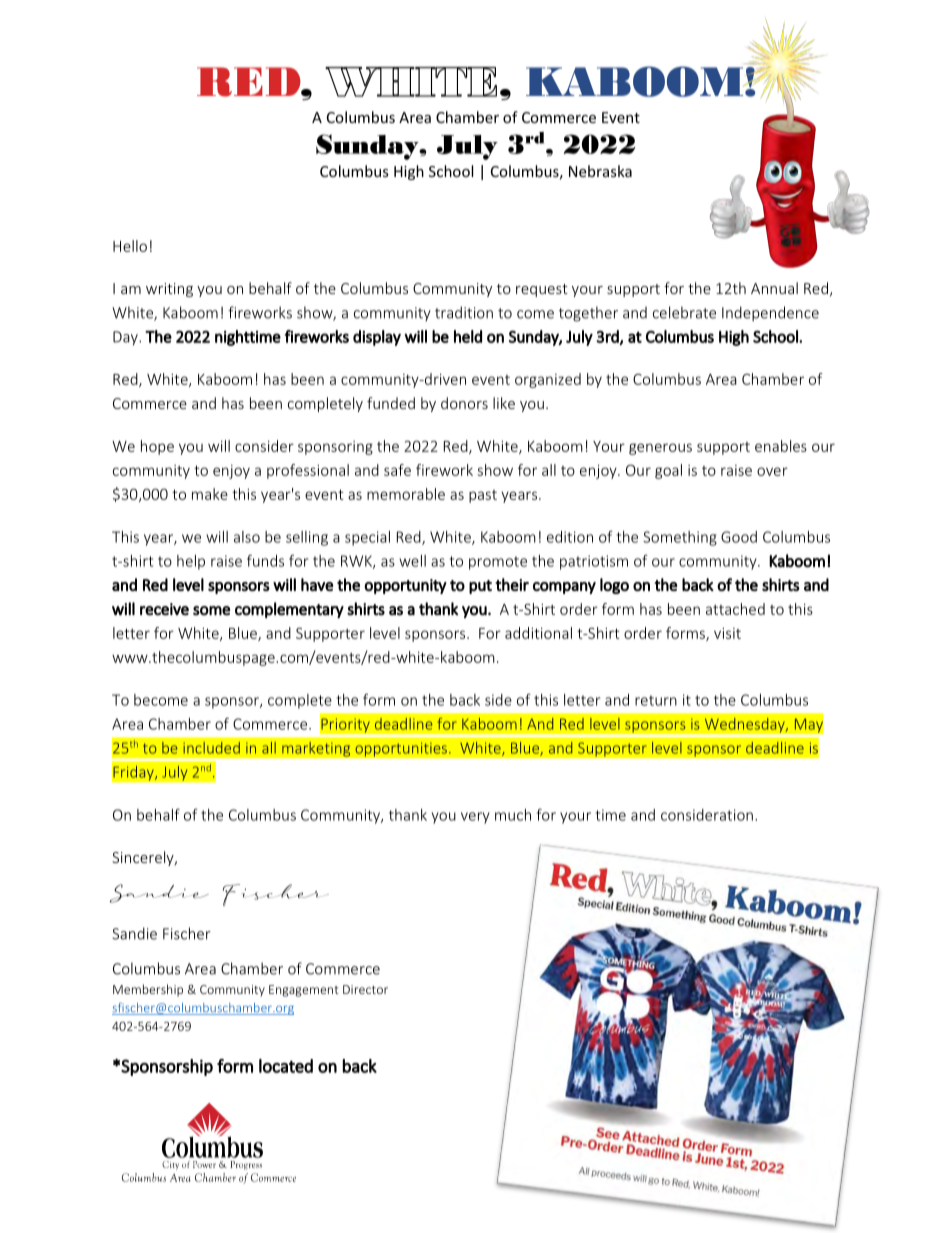 Image resolution: width=952 pixels, height=1233 pixels. Describe the element at coordinates (656, 700) in the screenshot. I see `return` at that location.
